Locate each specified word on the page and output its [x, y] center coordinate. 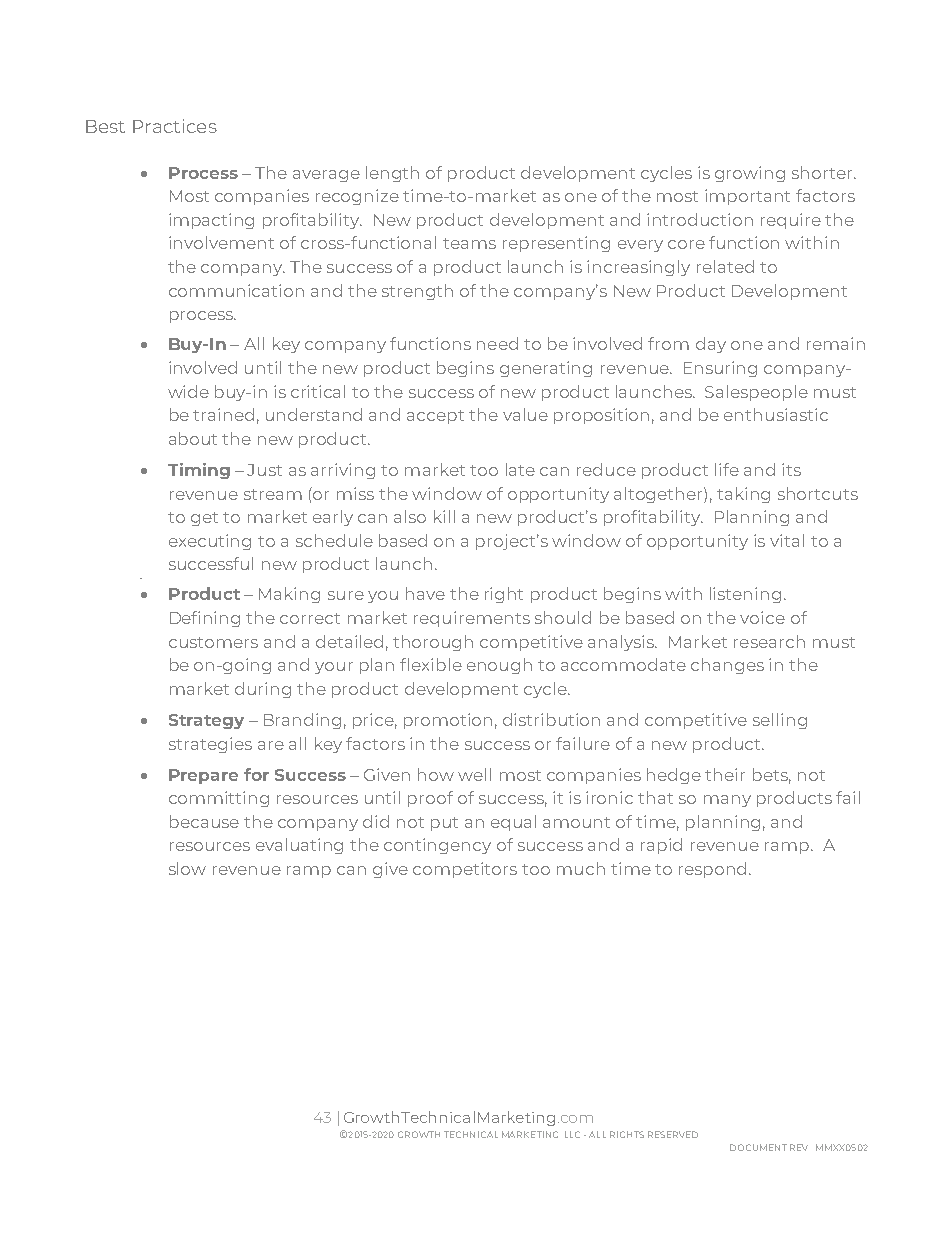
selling [780, 721]
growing [750, 174]
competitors [465, 870]
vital [787, 540]
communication [236, 290]
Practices [175, 126]
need [497, 343]
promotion [448, 721]
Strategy [206, 721]
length [392, 174]
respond [714, 870]
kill [444, 516]
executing [210, 542]
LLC [572, 1134]
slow [187, 868]
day [711, 345]
